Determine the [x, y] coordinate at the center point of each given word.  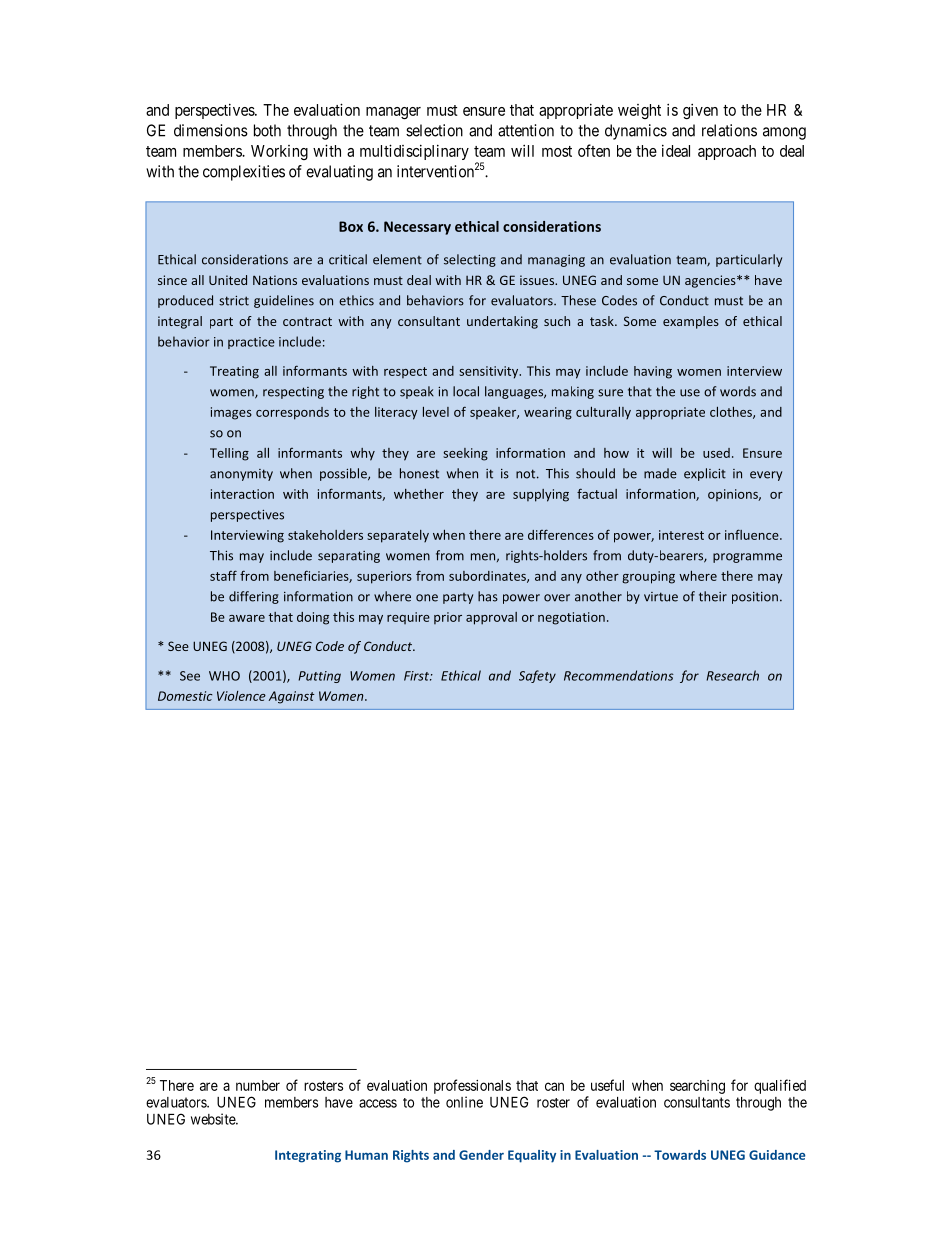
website [214, 1119]
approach [727, 152]
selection [434, 130]
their [713, 596]
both [267, 130]
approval [491, 618]
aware [247, 618]
